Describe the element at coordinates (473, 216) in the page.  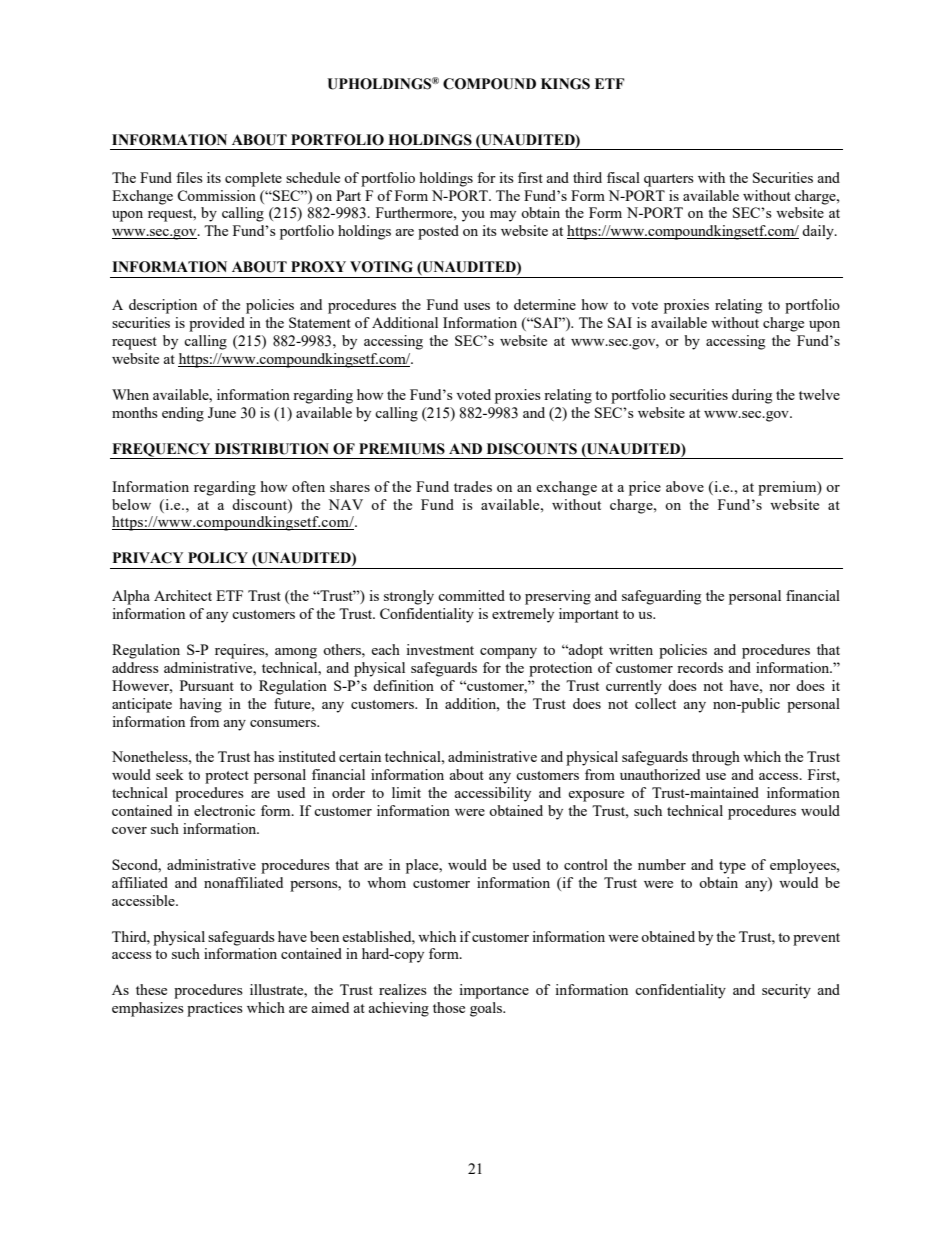
I see `you` at that location.
